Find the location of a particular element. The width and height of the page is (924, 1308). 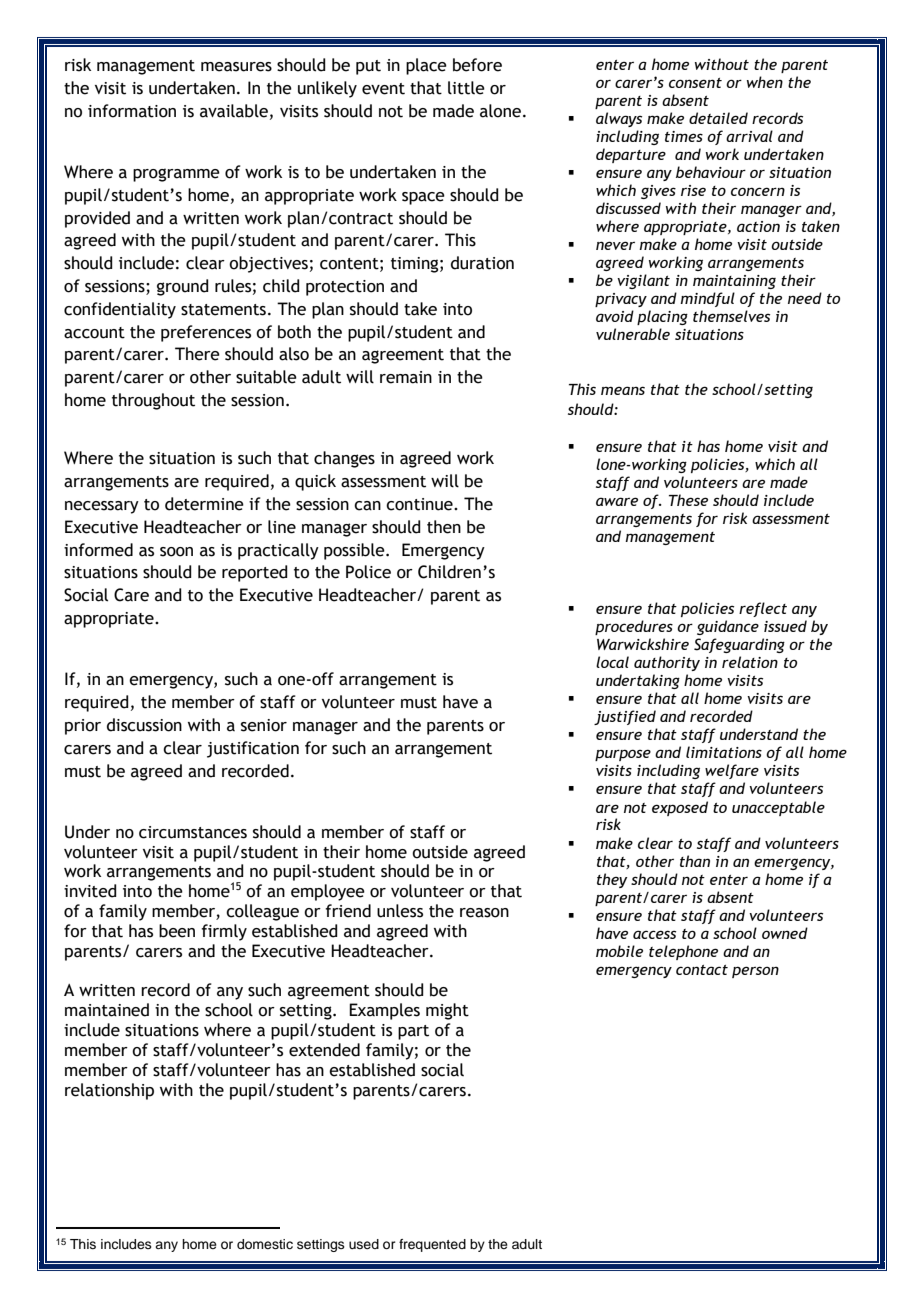

continue is located at coordinates (420, 504).
